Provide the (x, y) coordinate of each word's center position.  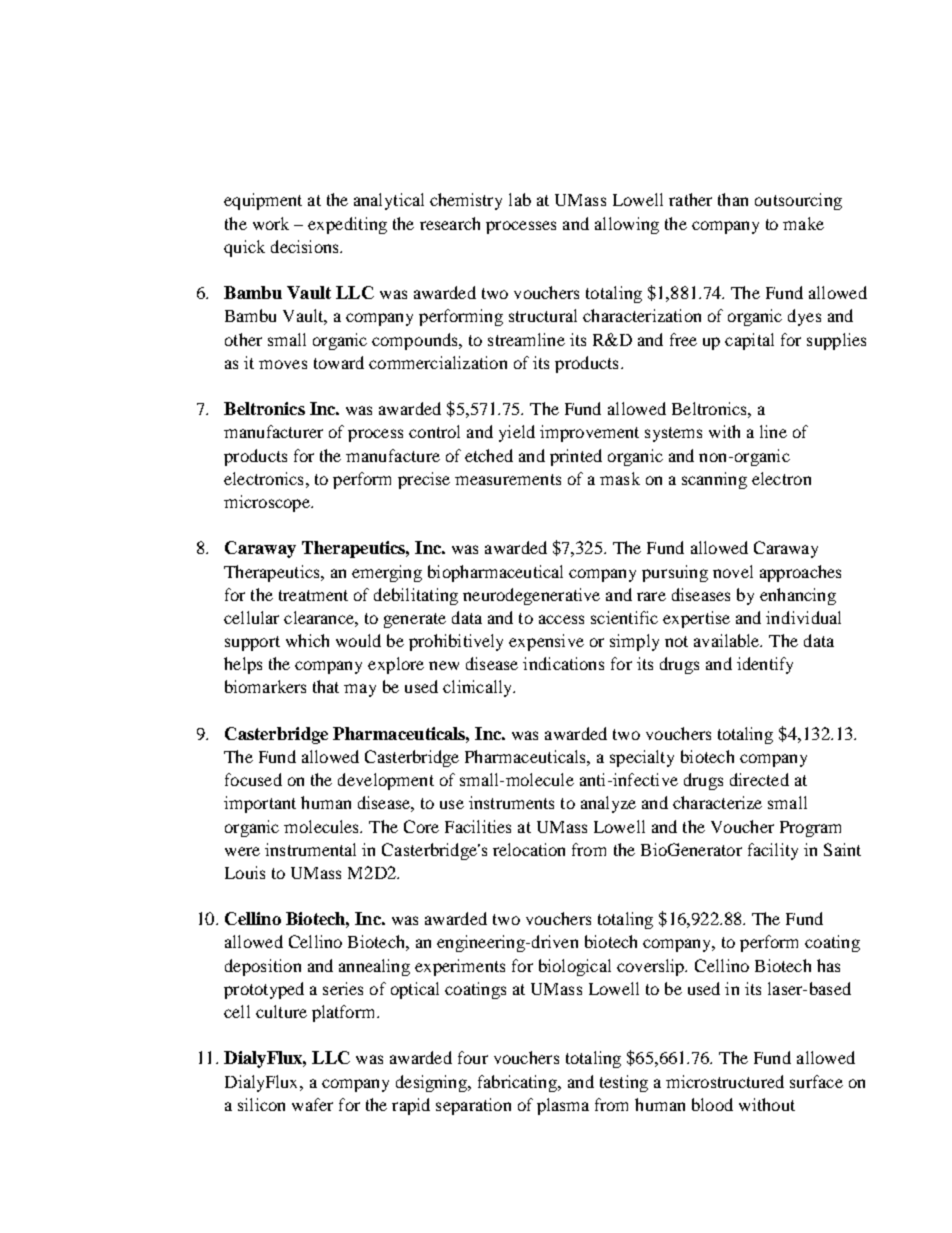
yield (517, 433)
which (307, 640)
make (803, 223)
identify (765, 665)
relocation (529, 849)
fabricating (519, 1083)
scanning (714, 480)
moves (283, 364)
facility (773, 851)
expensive (546, 642)
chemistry (466, 201)
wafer (312, 1104)
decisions (306, 246)
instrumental (310, 849)
